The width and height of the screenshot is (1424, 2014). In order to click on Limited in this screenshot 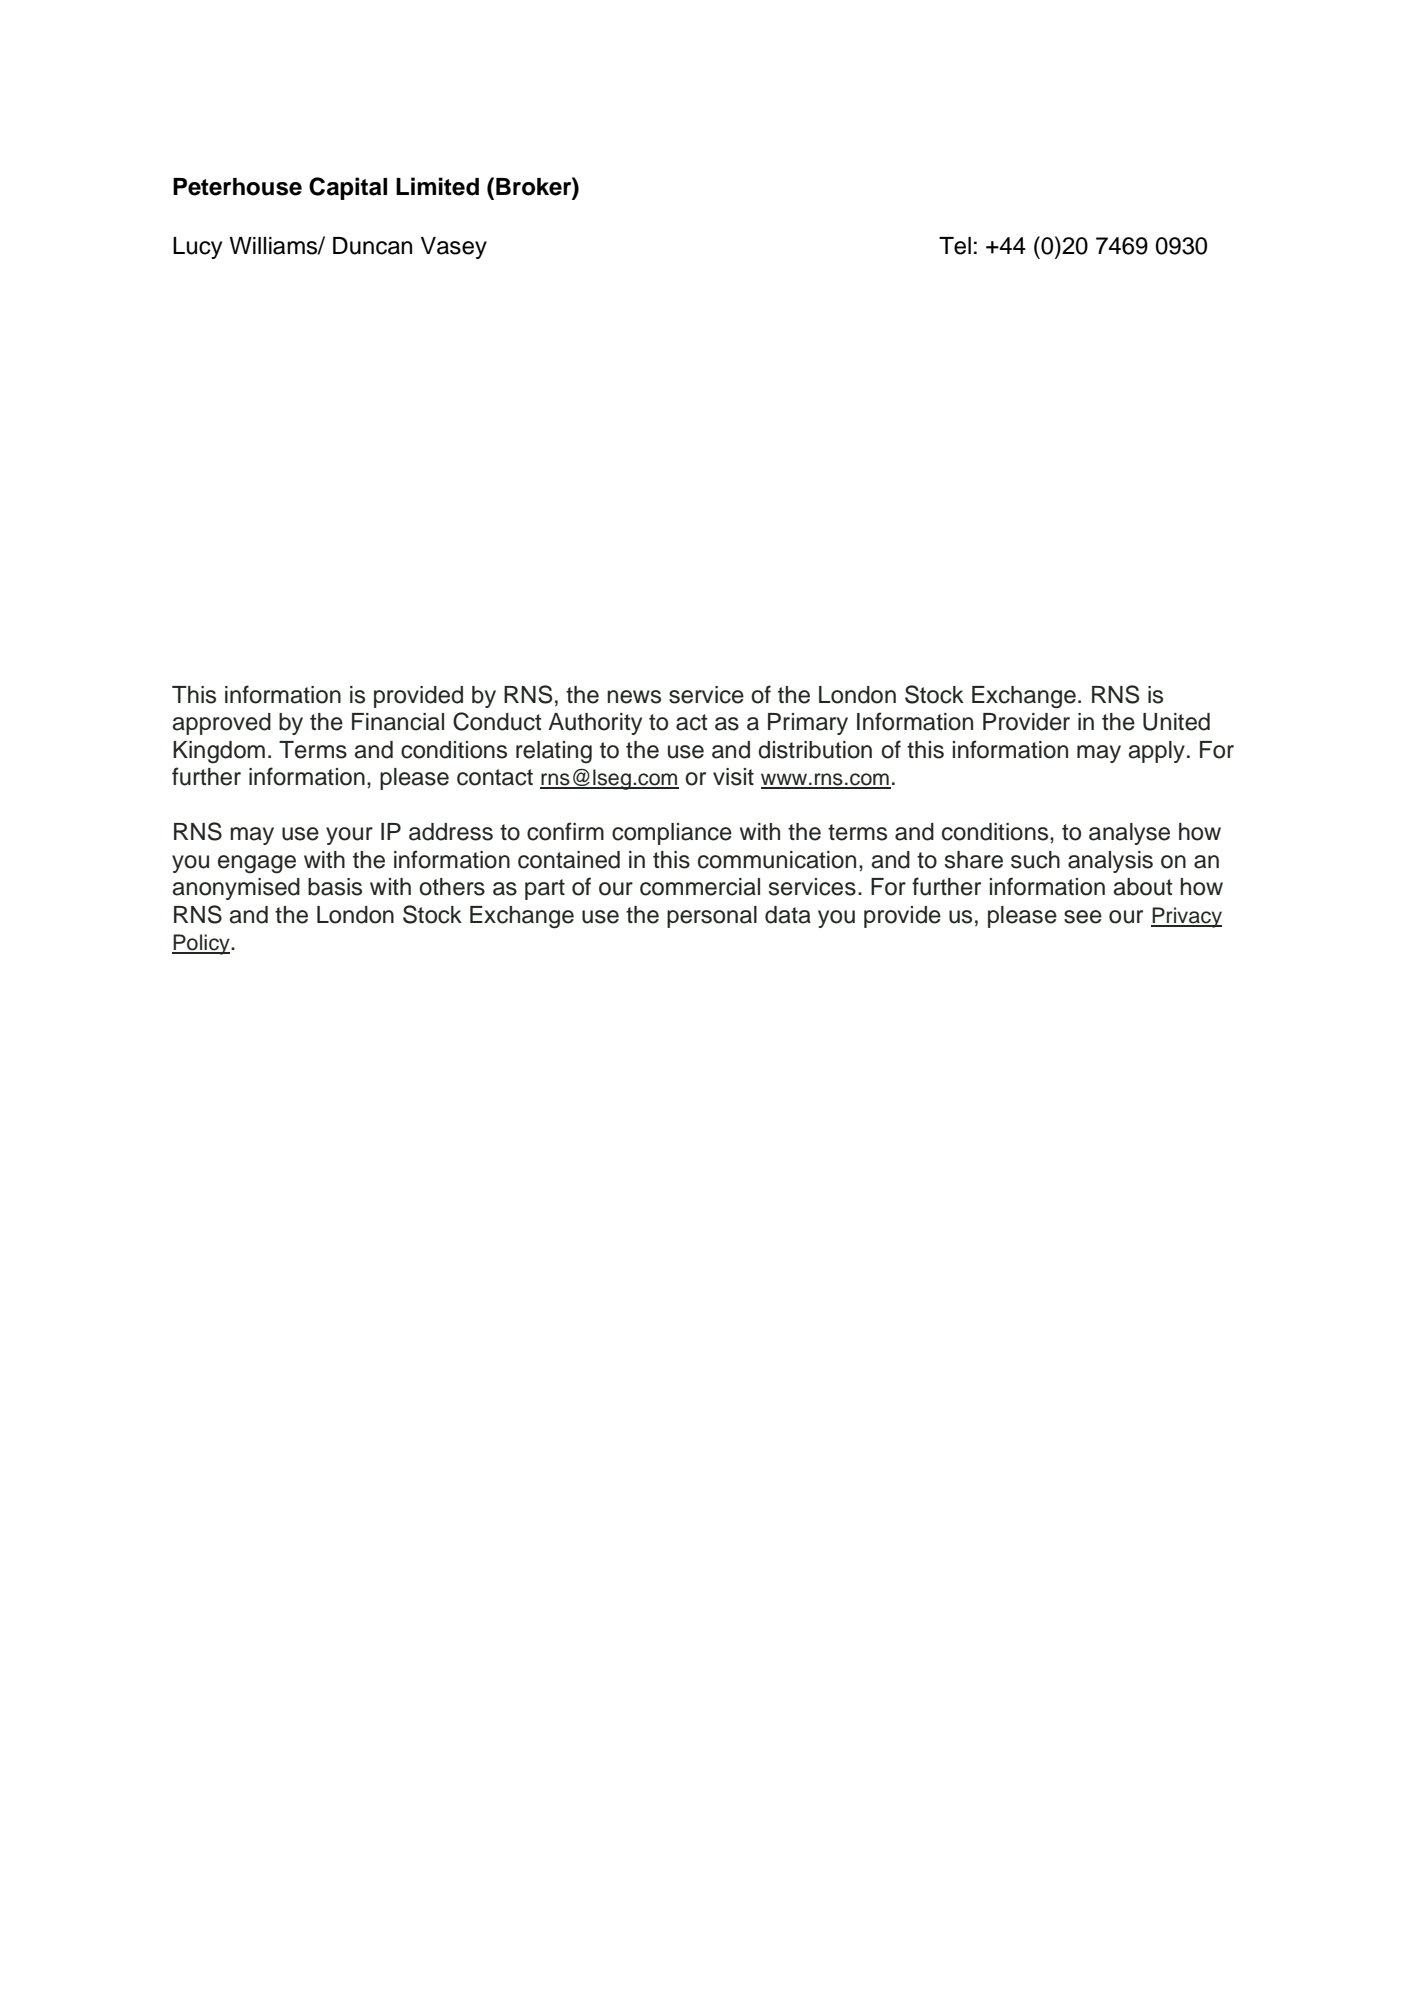, I will do `click(437, 186)`.
